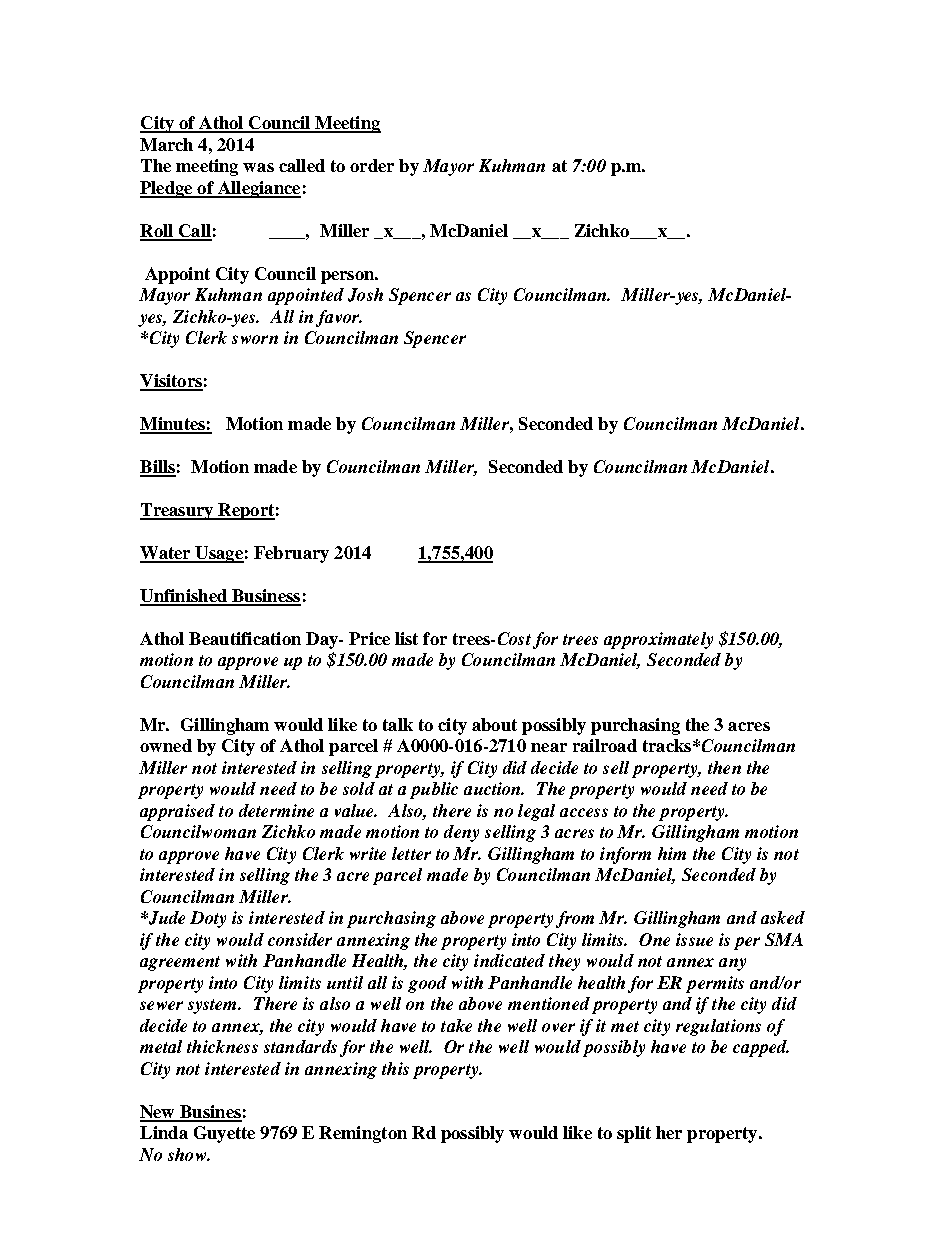 This image has height=1233, width=952. Describe the element at coordinates (658, 640) in the image. I see `approximately` at that location.
